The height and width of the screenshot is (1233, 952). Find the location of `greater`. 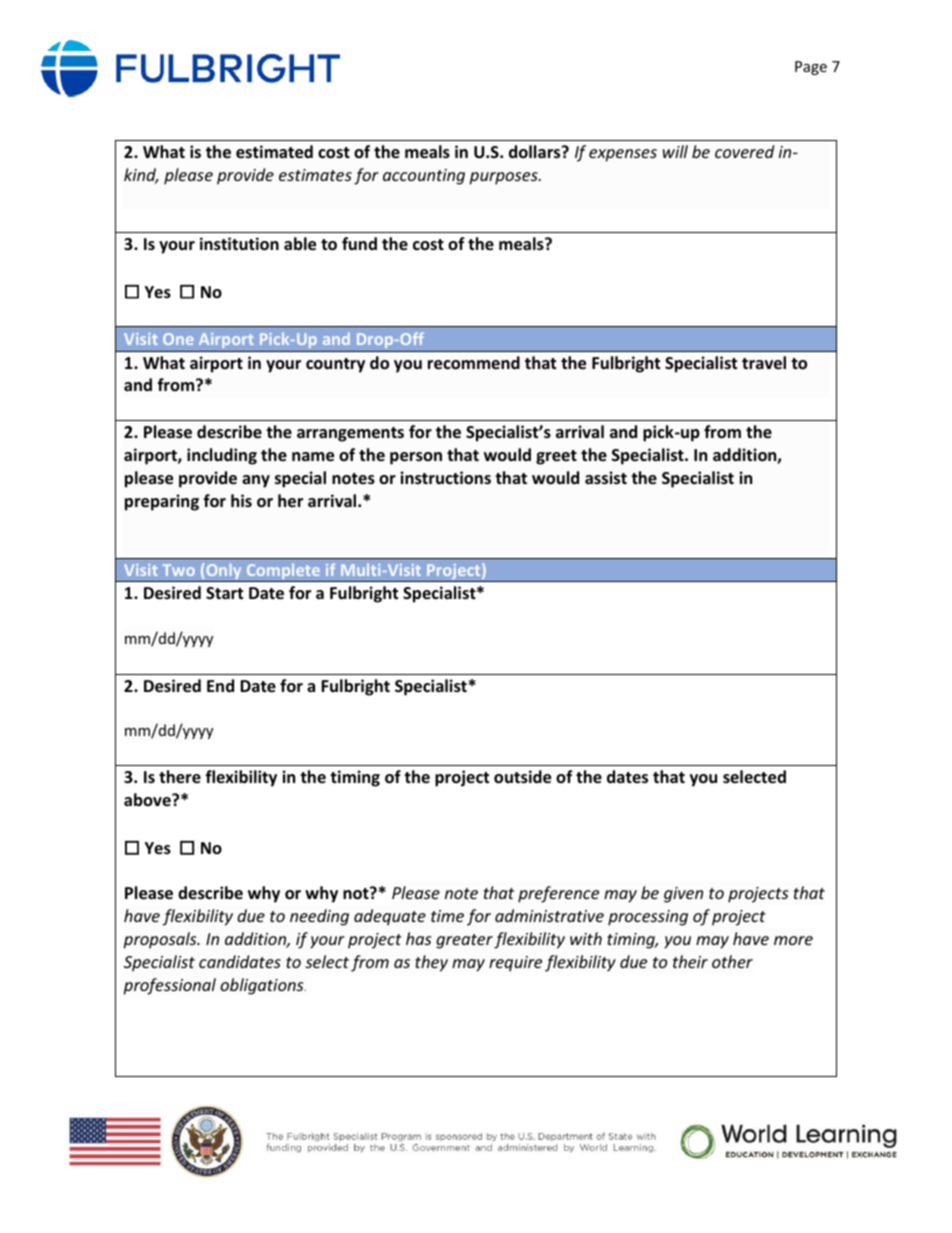

greater is located at coordinates (464, 941).
